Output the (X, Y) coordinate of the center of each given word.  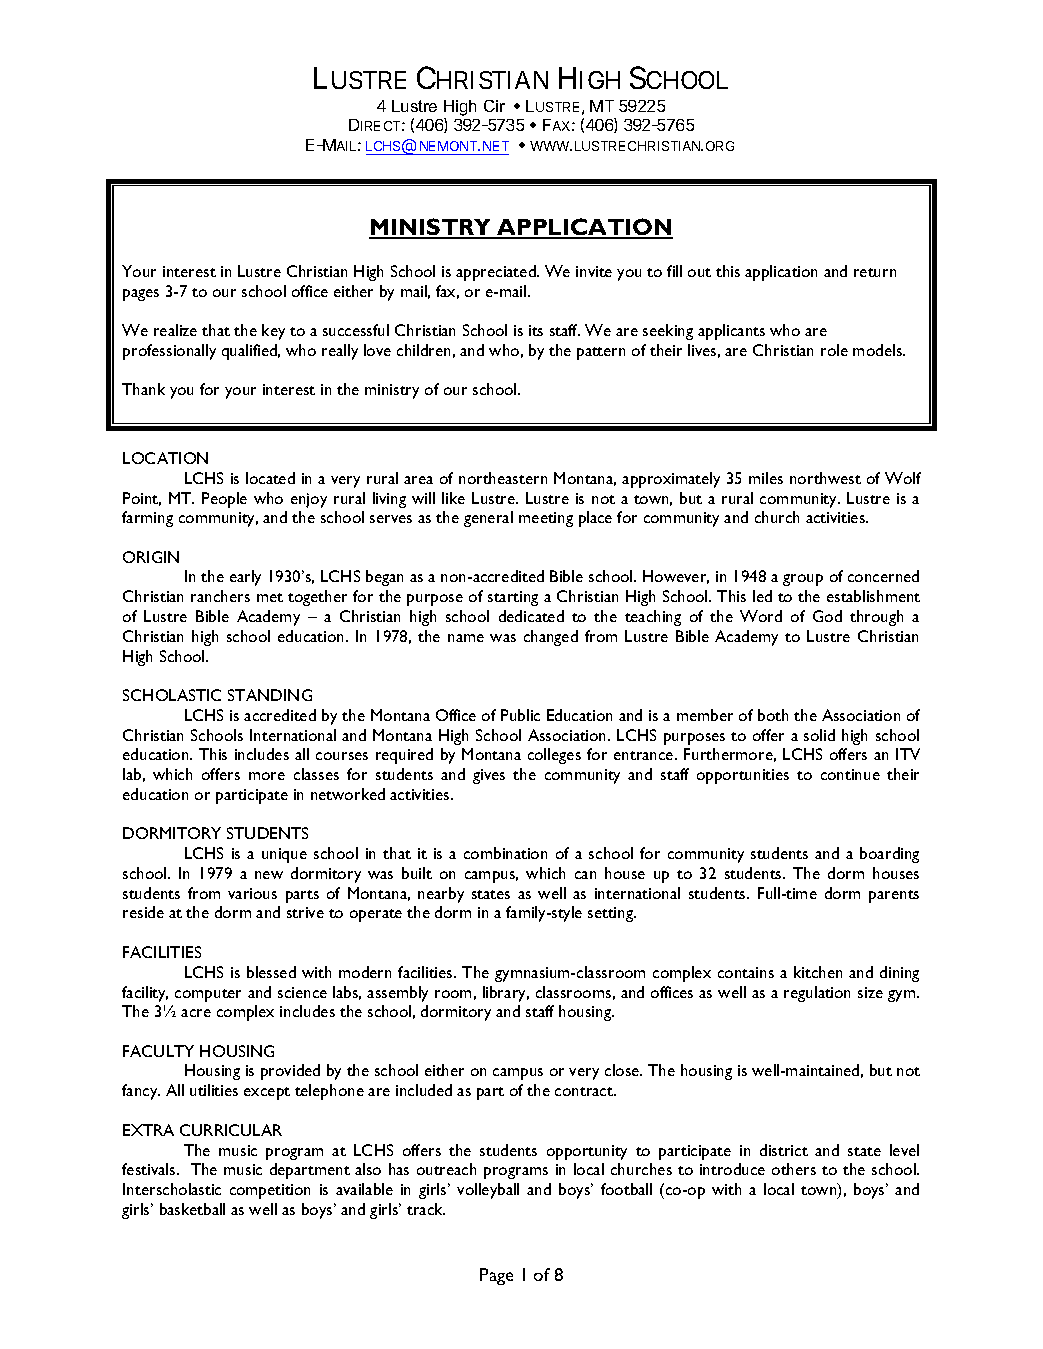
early (245, 578)
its (536, 330)
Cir (494, 106)
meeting (546, 519)
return (875, 272)
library (506, 994)
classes (316, 774)
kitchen (818, 972)
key (273, 332)
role (834, 350)
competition (270, 1191)
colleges (554, 756)
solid (819, 735)
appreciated (497, 273)
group (803, 580)
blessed (271, 972)
